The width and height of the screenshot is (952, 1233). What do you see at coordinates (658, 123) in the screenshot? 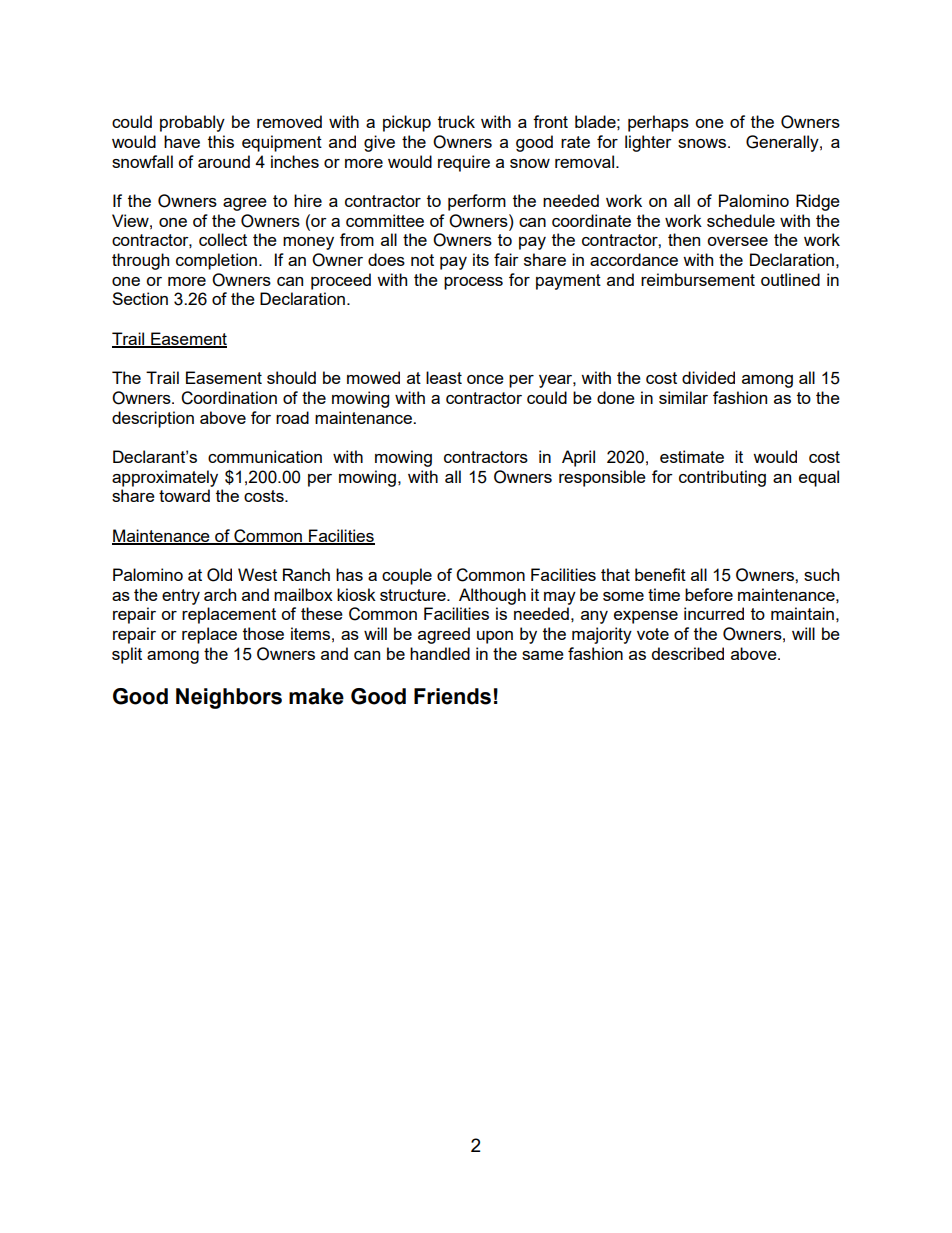
I see `perhaps` at bounding box center [658, 123].
